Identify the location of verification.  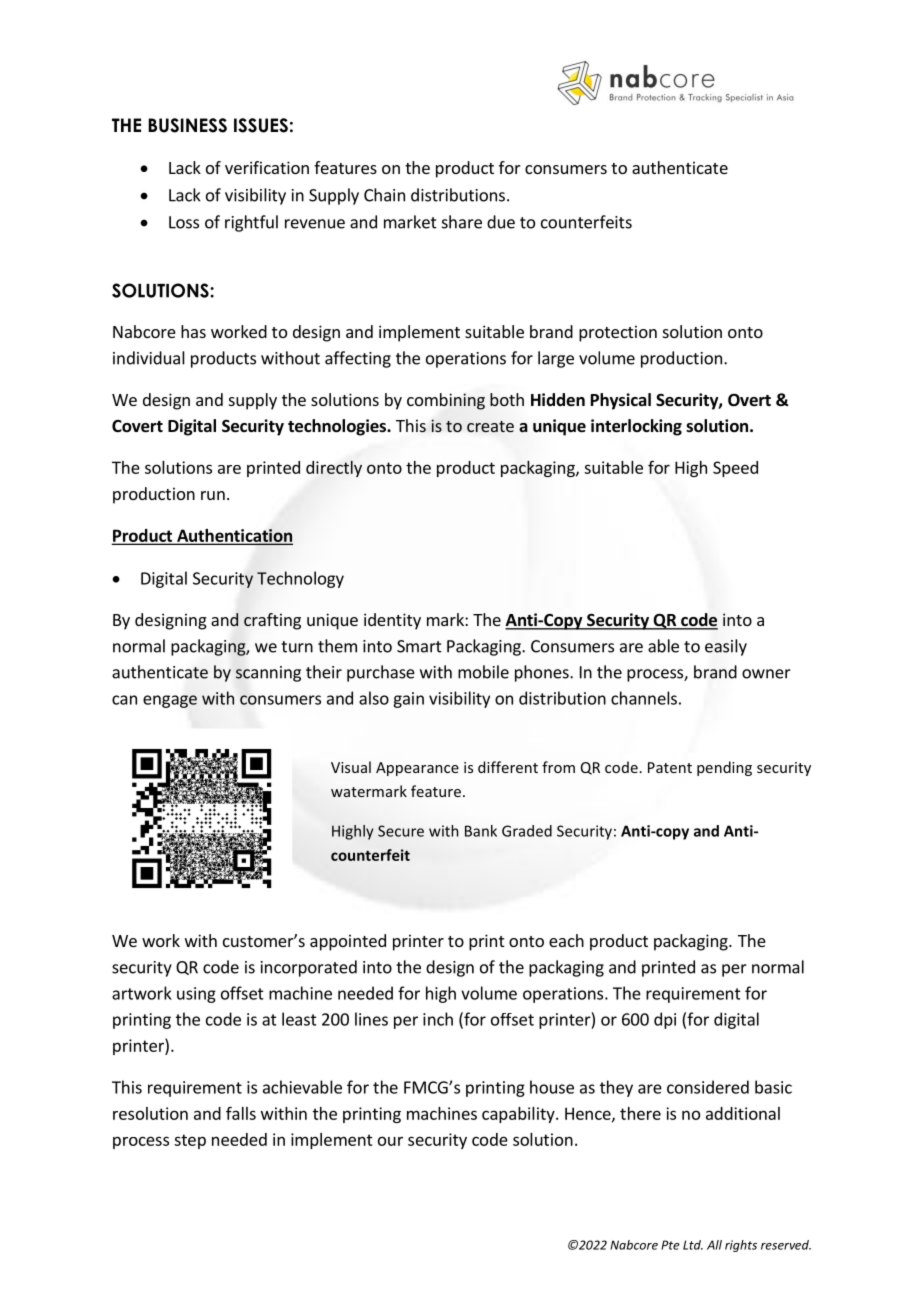
(267, 167).
